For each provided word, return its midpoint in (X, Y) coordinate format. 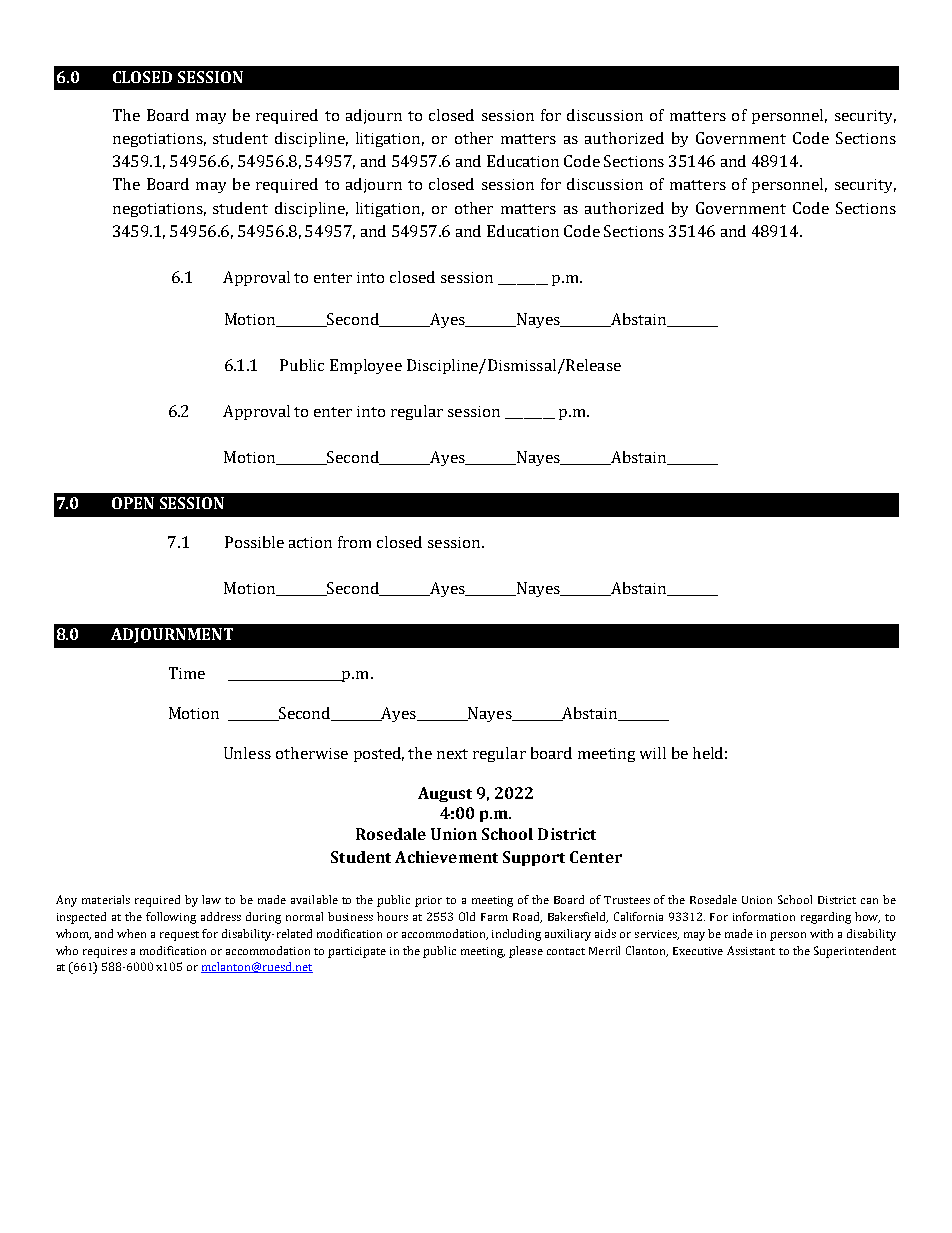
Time (187, 673)
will (653, 753)
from (354, 542)
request (181, 936)
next (452, 754)
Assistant (751, 950)
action (310, 542)
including (516, 935)
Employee (366, 366)
